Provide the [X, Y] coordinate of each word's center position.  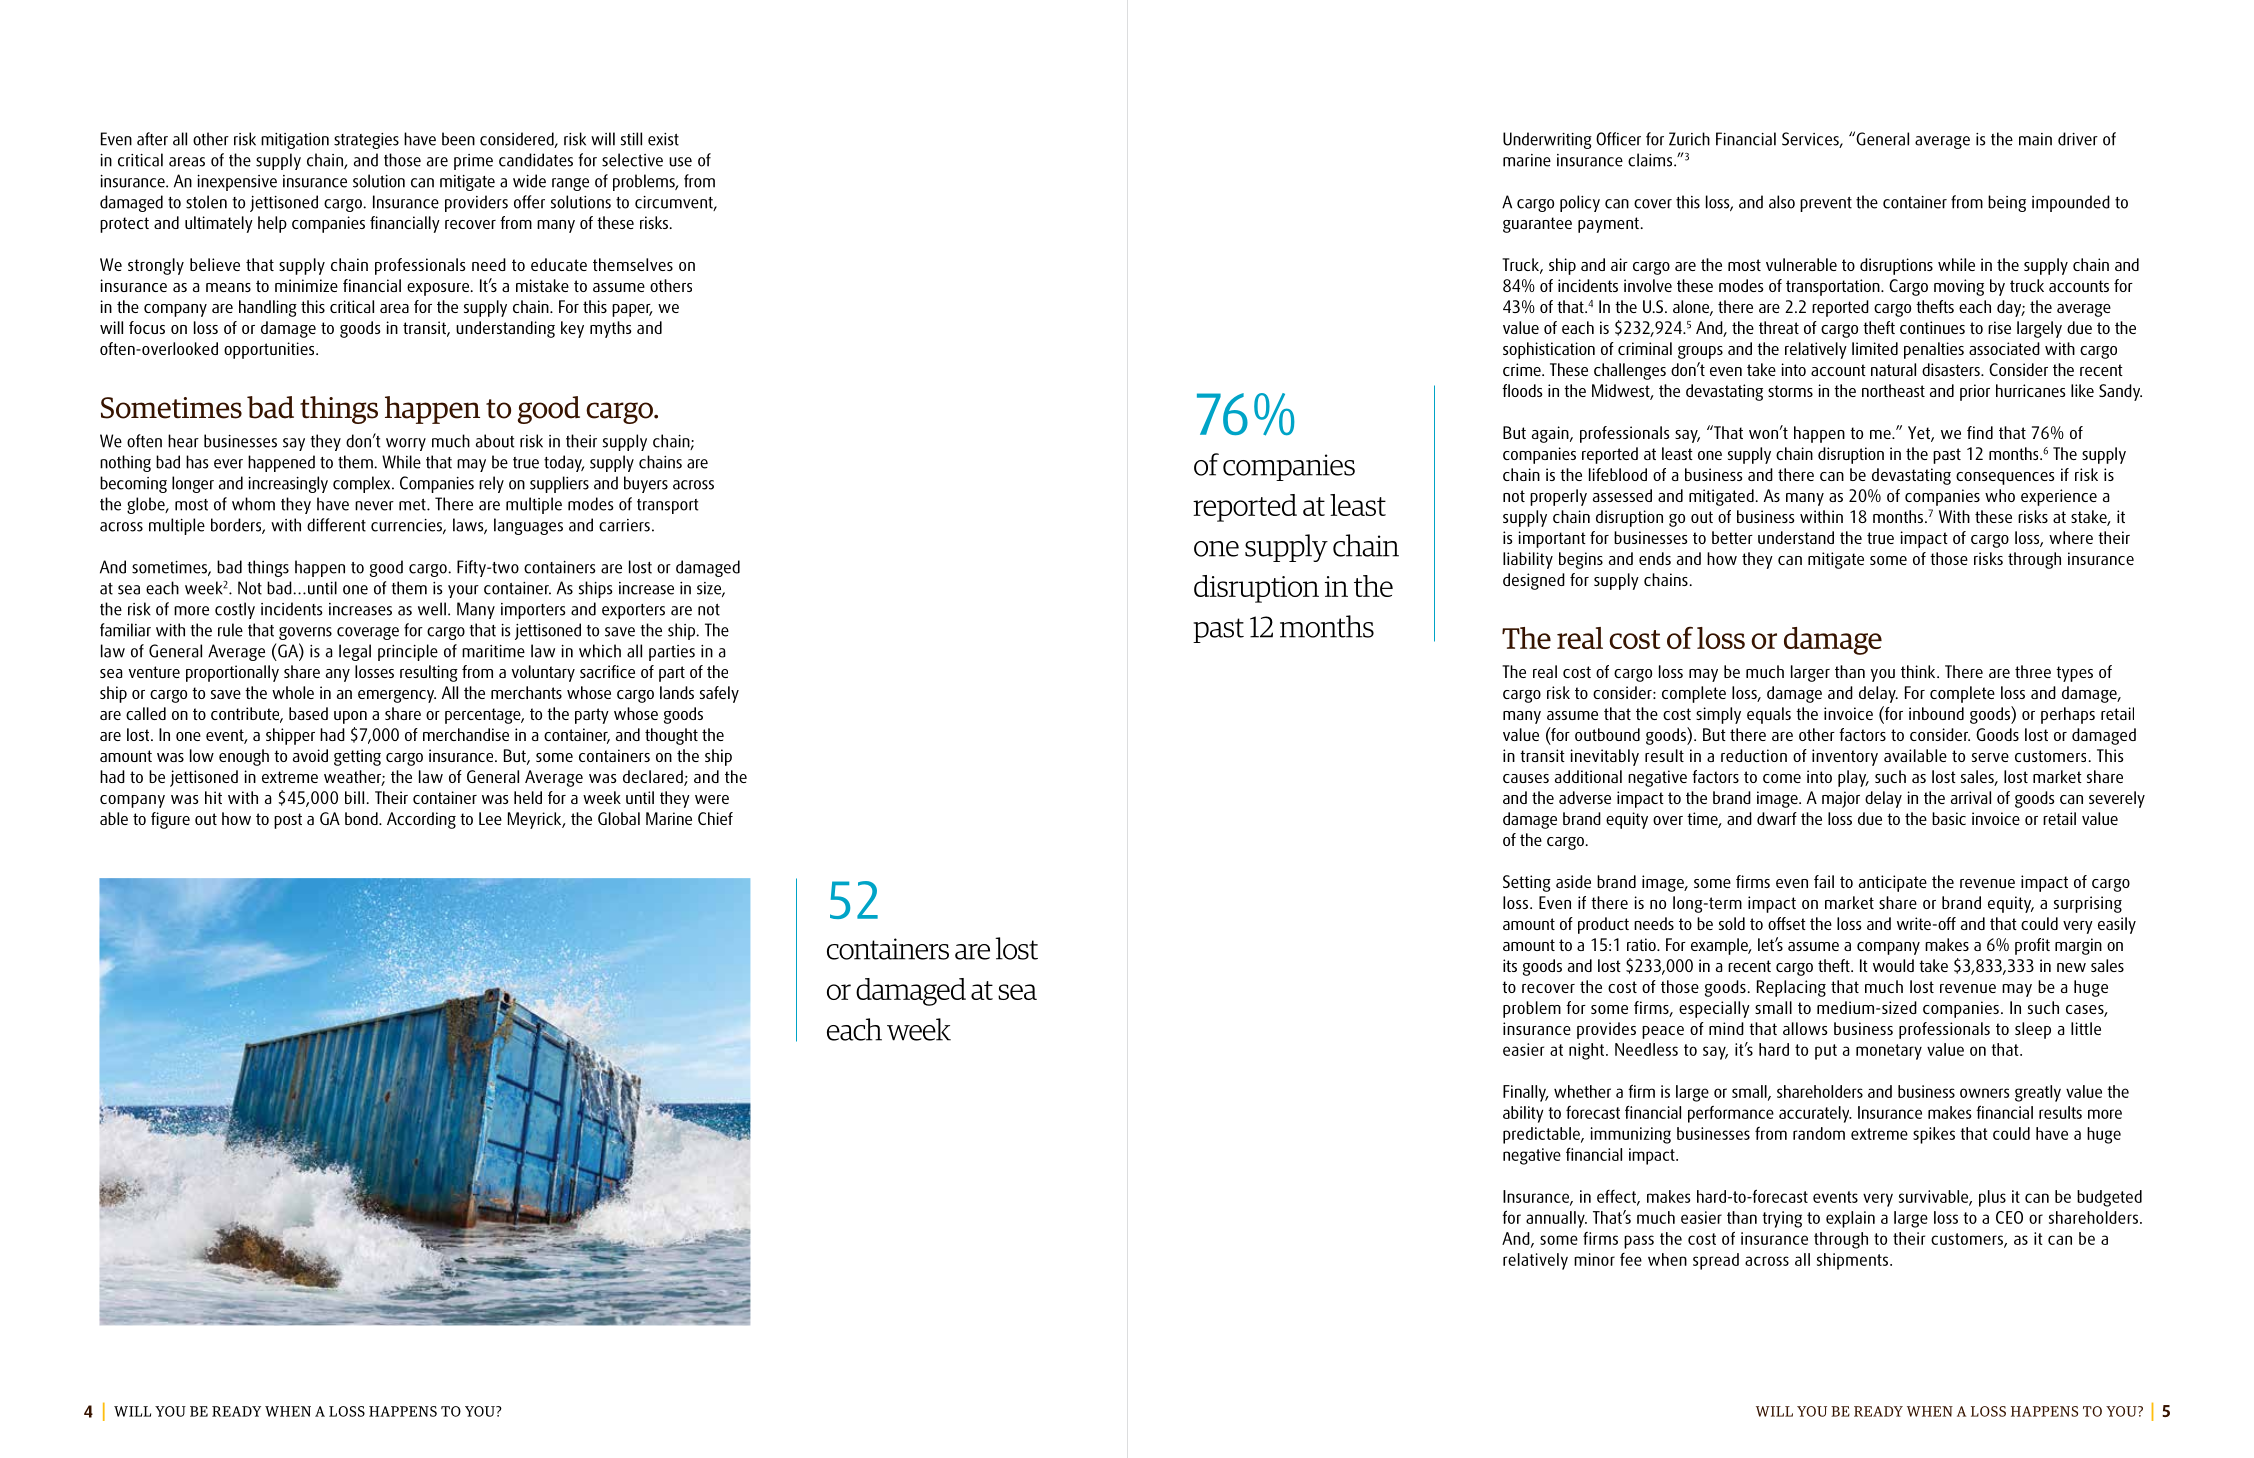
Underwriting [1547, 140]
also [1782, 202]
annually [1556, 1219]
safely [719, 694]
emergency [397, 696]
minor [1594, 1259]
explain [1850, 1219]
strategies [366, 141]
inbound [1936, 713]
